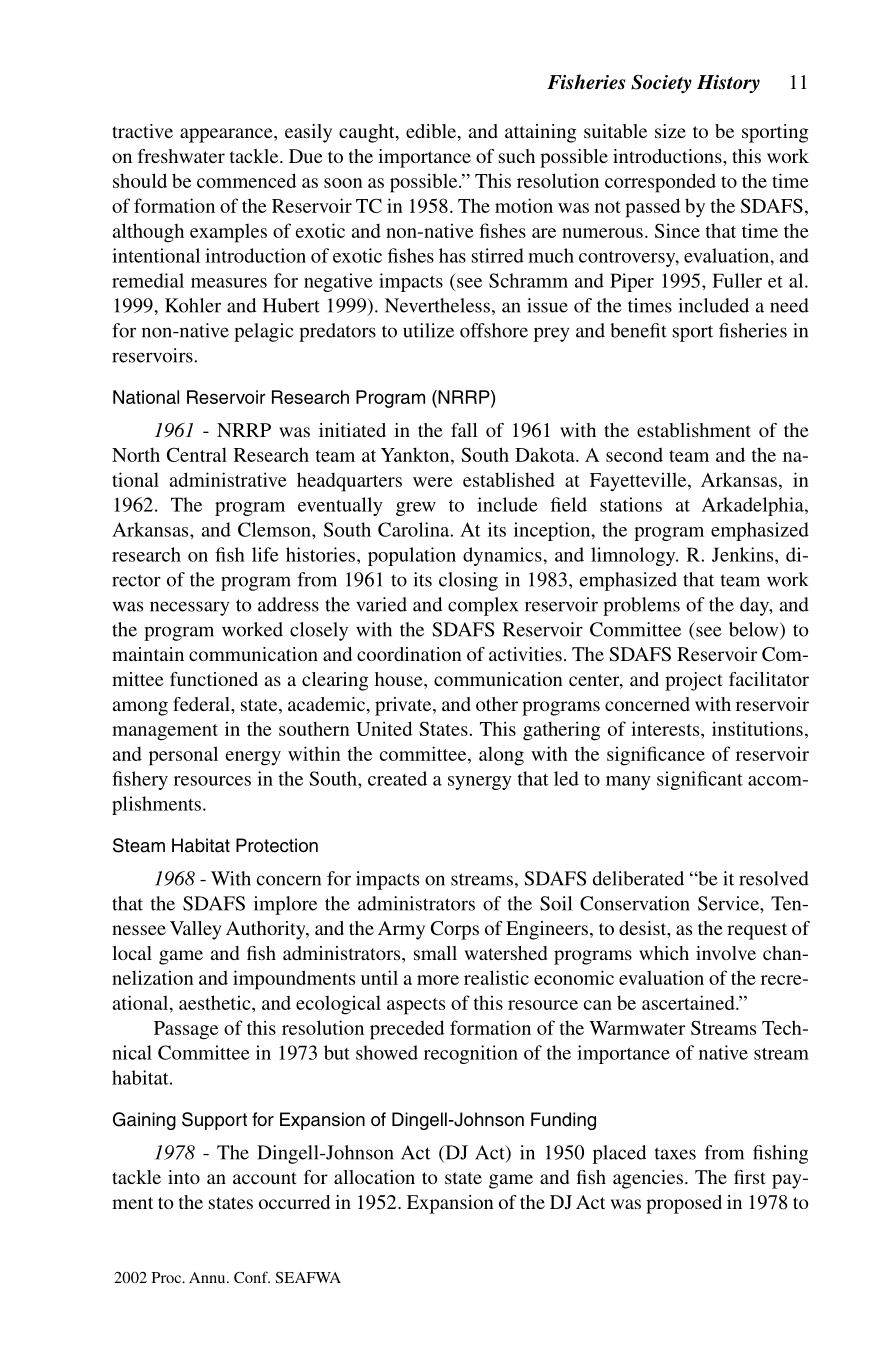 This screenshot has height=1345, width=896. Describe the element at coordinates (497, 704) in the screenshot. I see `other` at that location.
